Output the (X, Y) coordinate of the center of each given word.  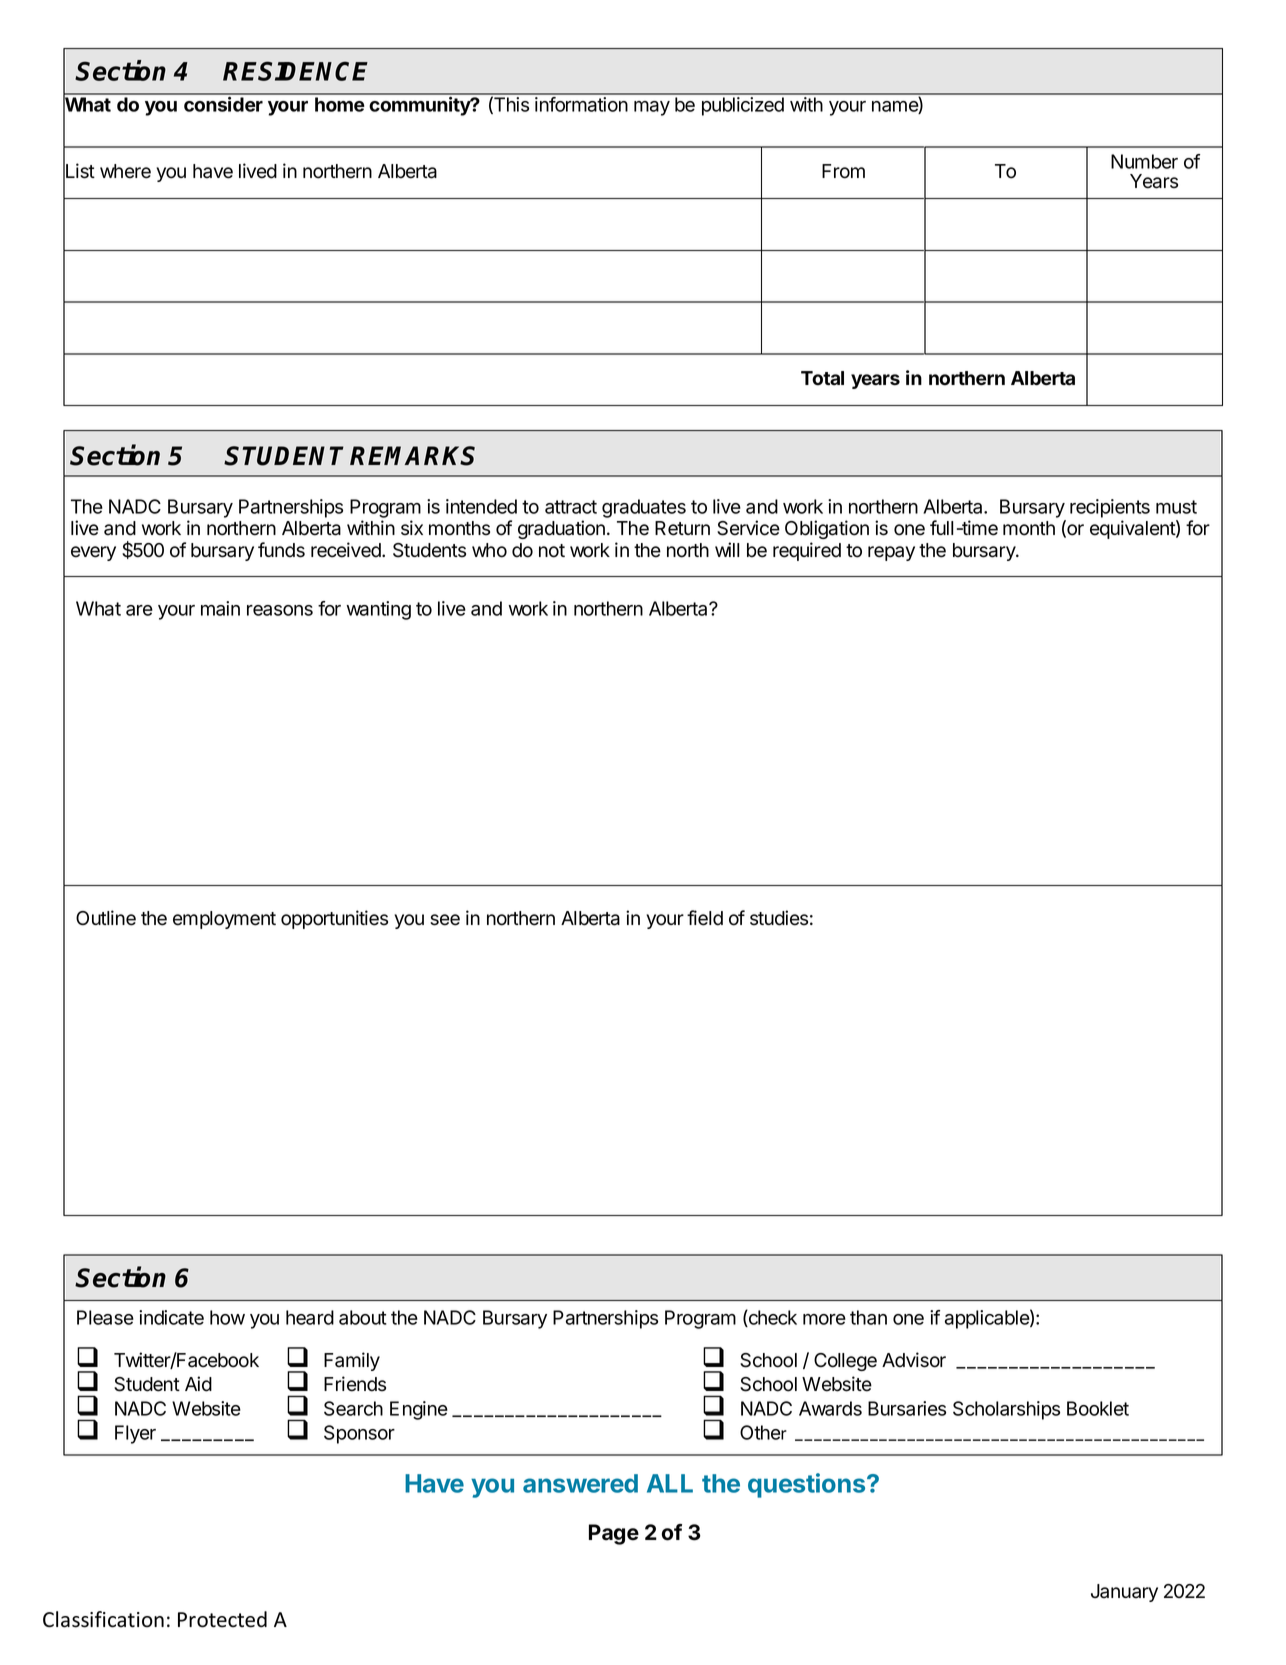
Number (1144, 161)
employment (224, 920)
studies (779, 918)
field (705, 918)
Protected (222, 1619)
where (125, 171)
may (652, 108)
